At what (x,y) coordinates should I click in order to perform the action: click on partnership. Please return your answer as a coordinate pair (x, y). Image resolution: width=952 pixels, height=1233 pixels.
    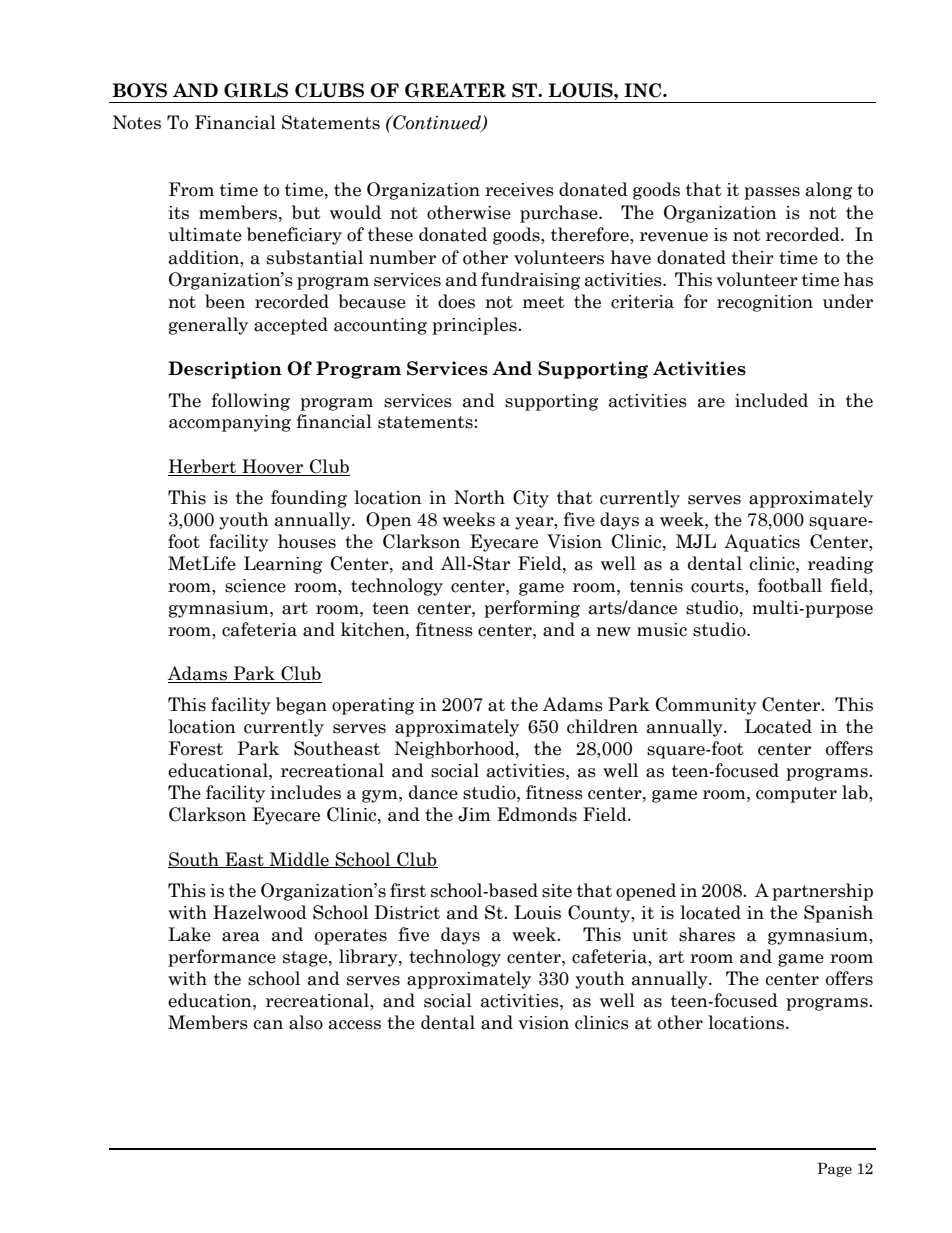
    Looking at the image, I should click on (822, 892).
